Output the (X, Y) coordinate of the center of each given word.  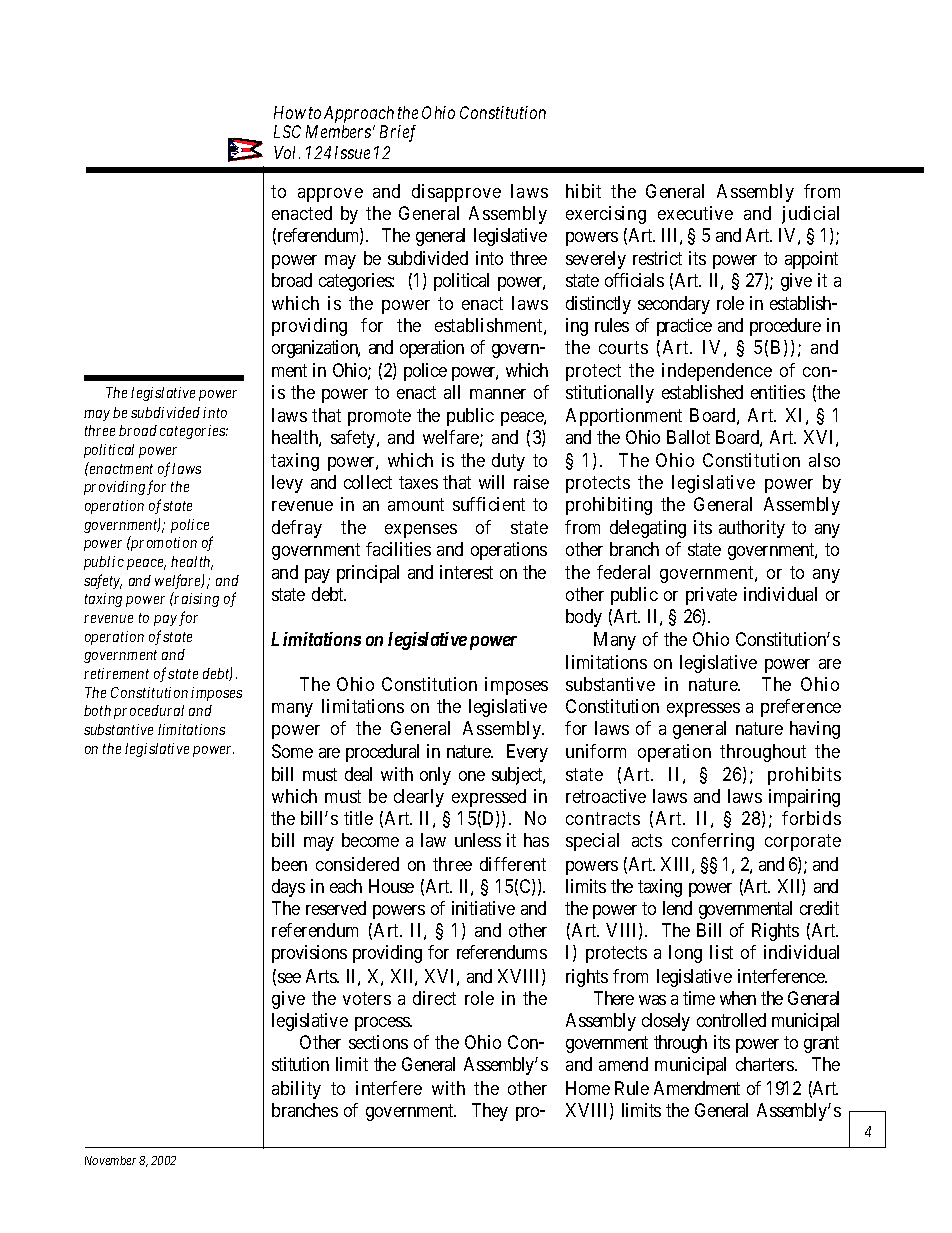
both (97, 710)
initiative (483, 908)
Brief (398, 133)
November (110, 1160)
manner (498, 394)
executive (695, 213)
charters (766, 1064)
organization (316, 349)
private (711, 596)
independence (717, 372)
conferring (713, 842)
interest (466, 572)
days (288, 888)
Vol (287, 152)
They (490, 1112)
